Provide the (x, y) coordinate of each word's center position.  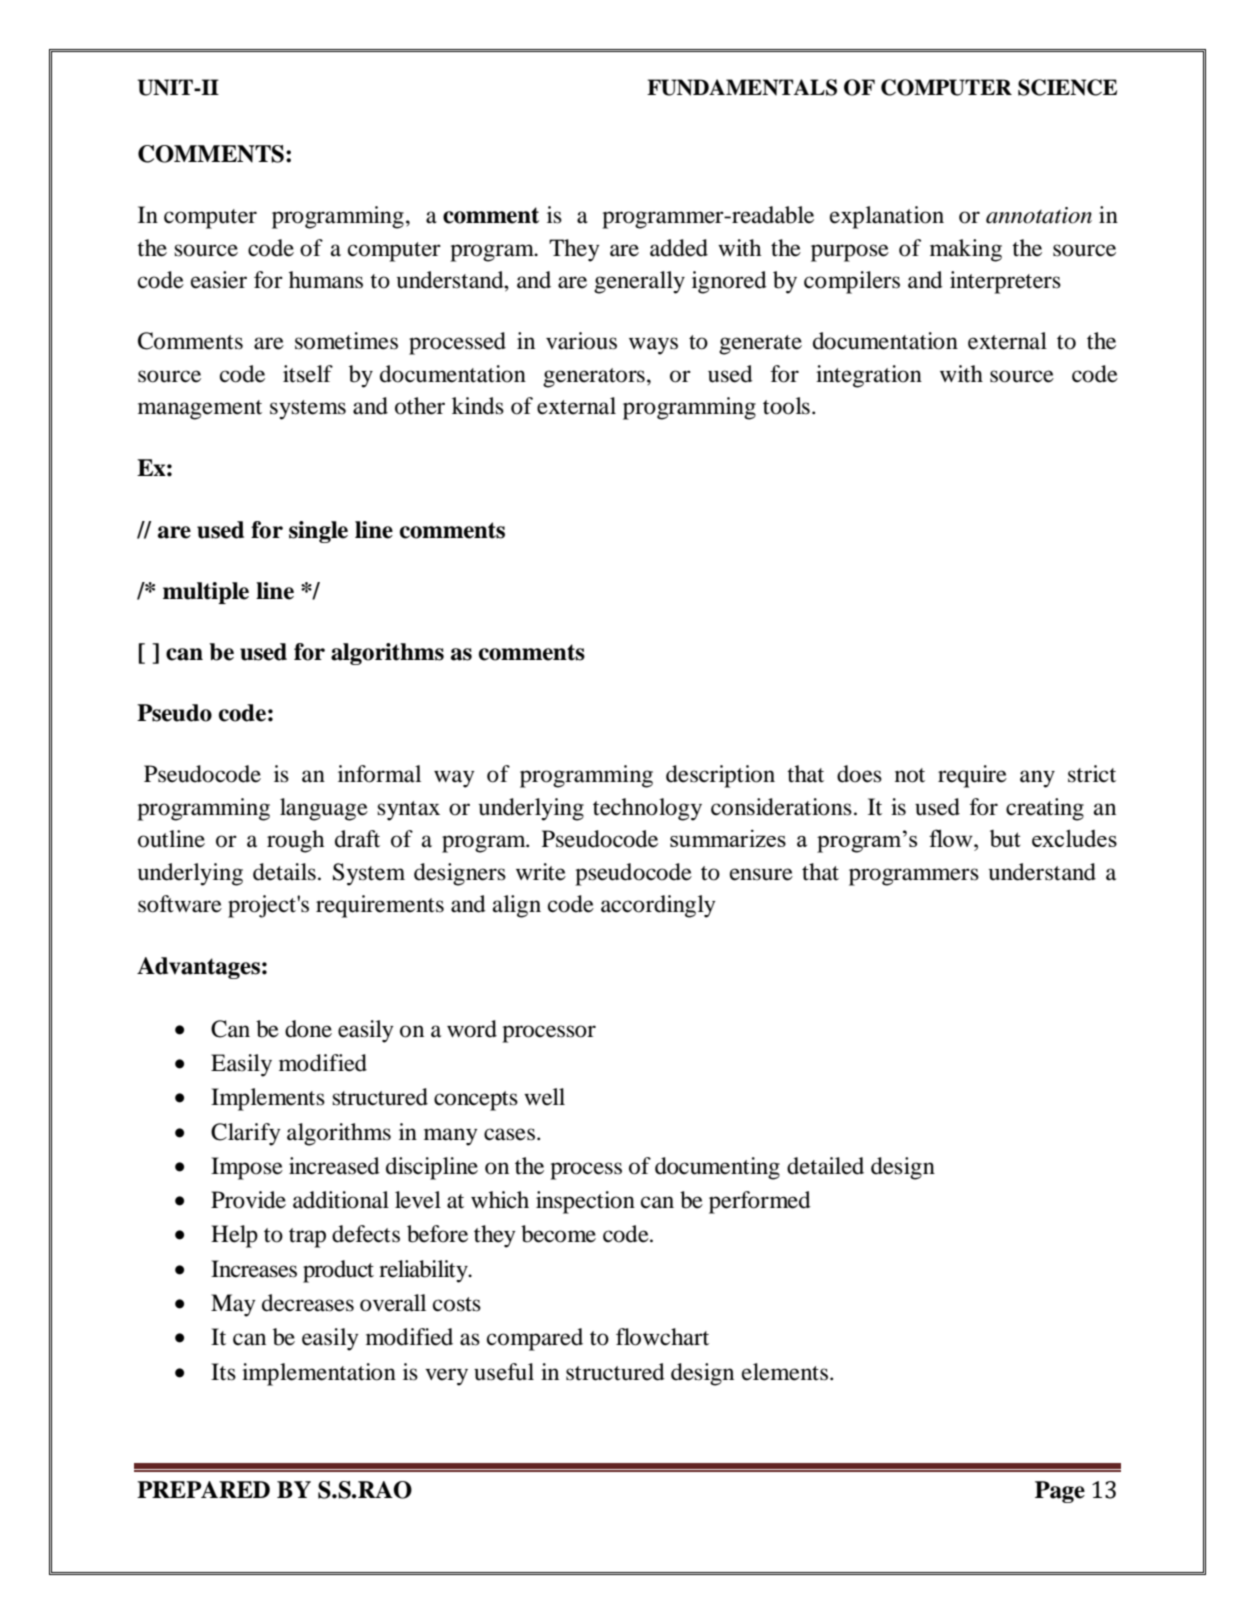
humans (326, 280)
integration (869, 376)
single (318, 532)
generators (594, 378)
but (1005, 838)
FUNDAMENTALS (742, 87)
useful (504, 1372)
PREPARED (203, 1489)
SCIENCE (1067, 87)
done (308, 1029)
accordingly (658, 906)
